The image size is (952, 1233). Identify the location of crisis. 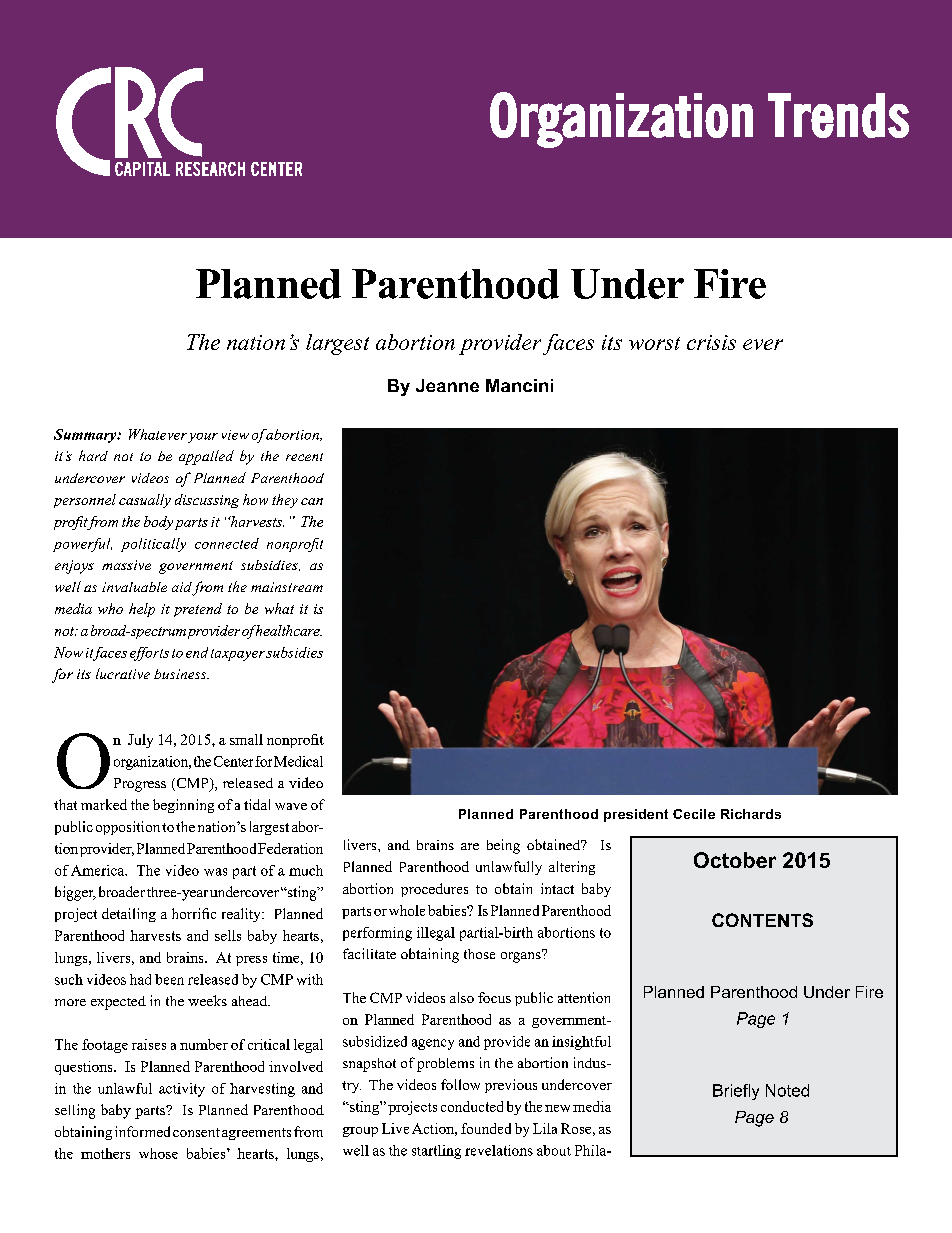
(711, 342).
